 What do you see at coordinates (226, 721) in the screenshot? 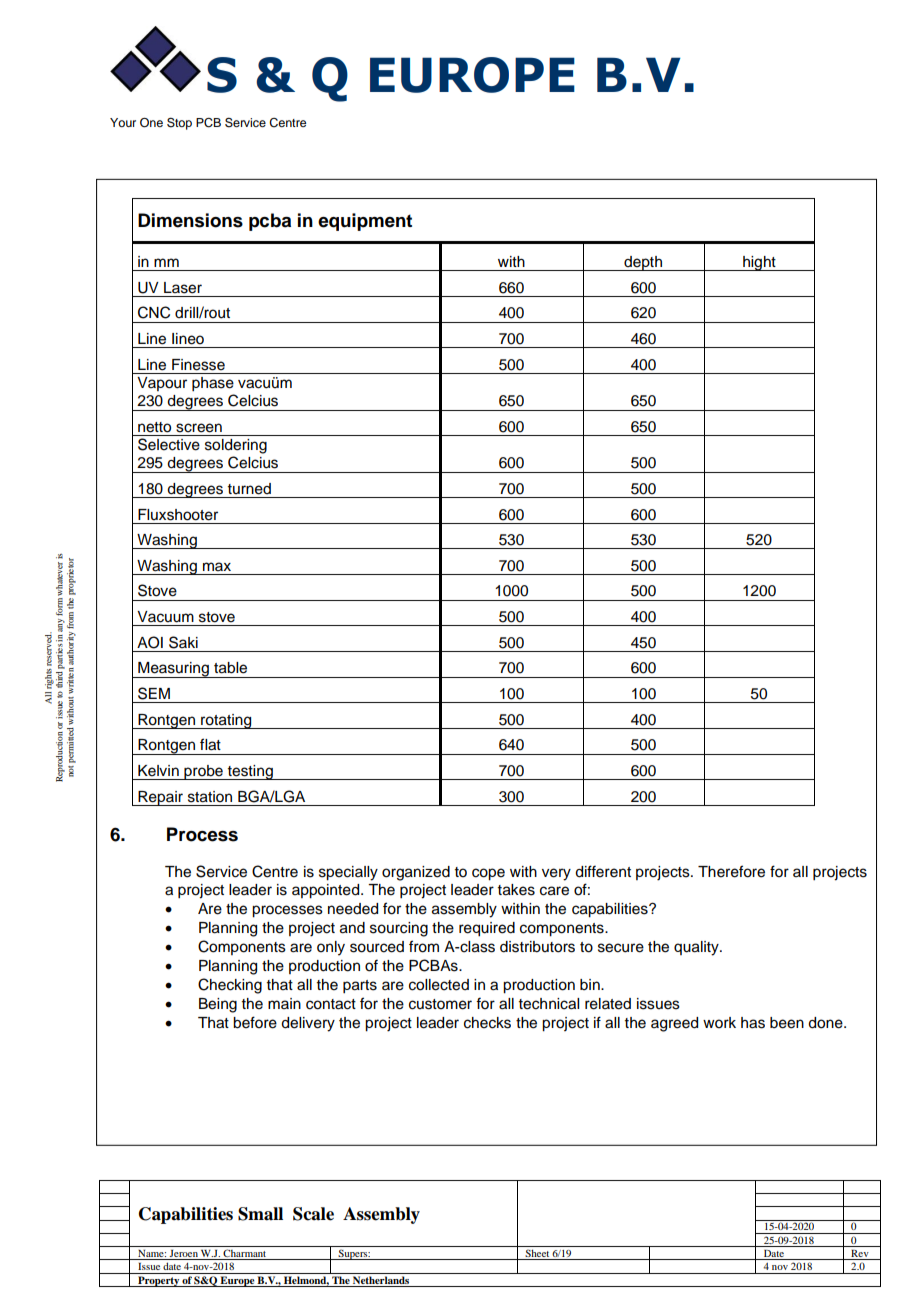
I see `rotating` at bounding box center [226, 721].
